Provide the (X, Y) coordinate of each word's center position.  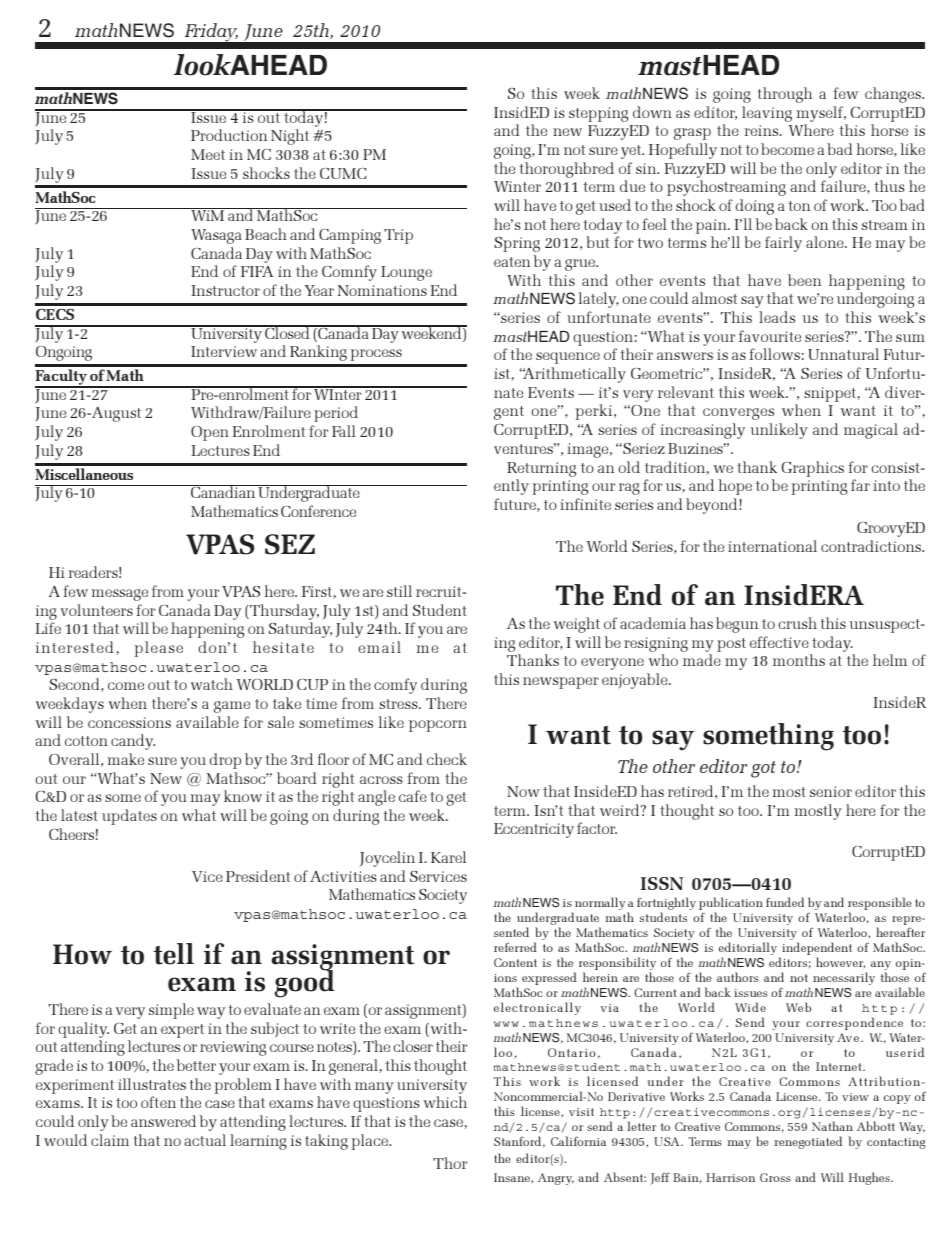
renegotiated (808, 1142)
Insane (513, 1177)
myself (821, 114)
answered (163, 1121)
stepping (598, 114)
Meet (208, 154)
